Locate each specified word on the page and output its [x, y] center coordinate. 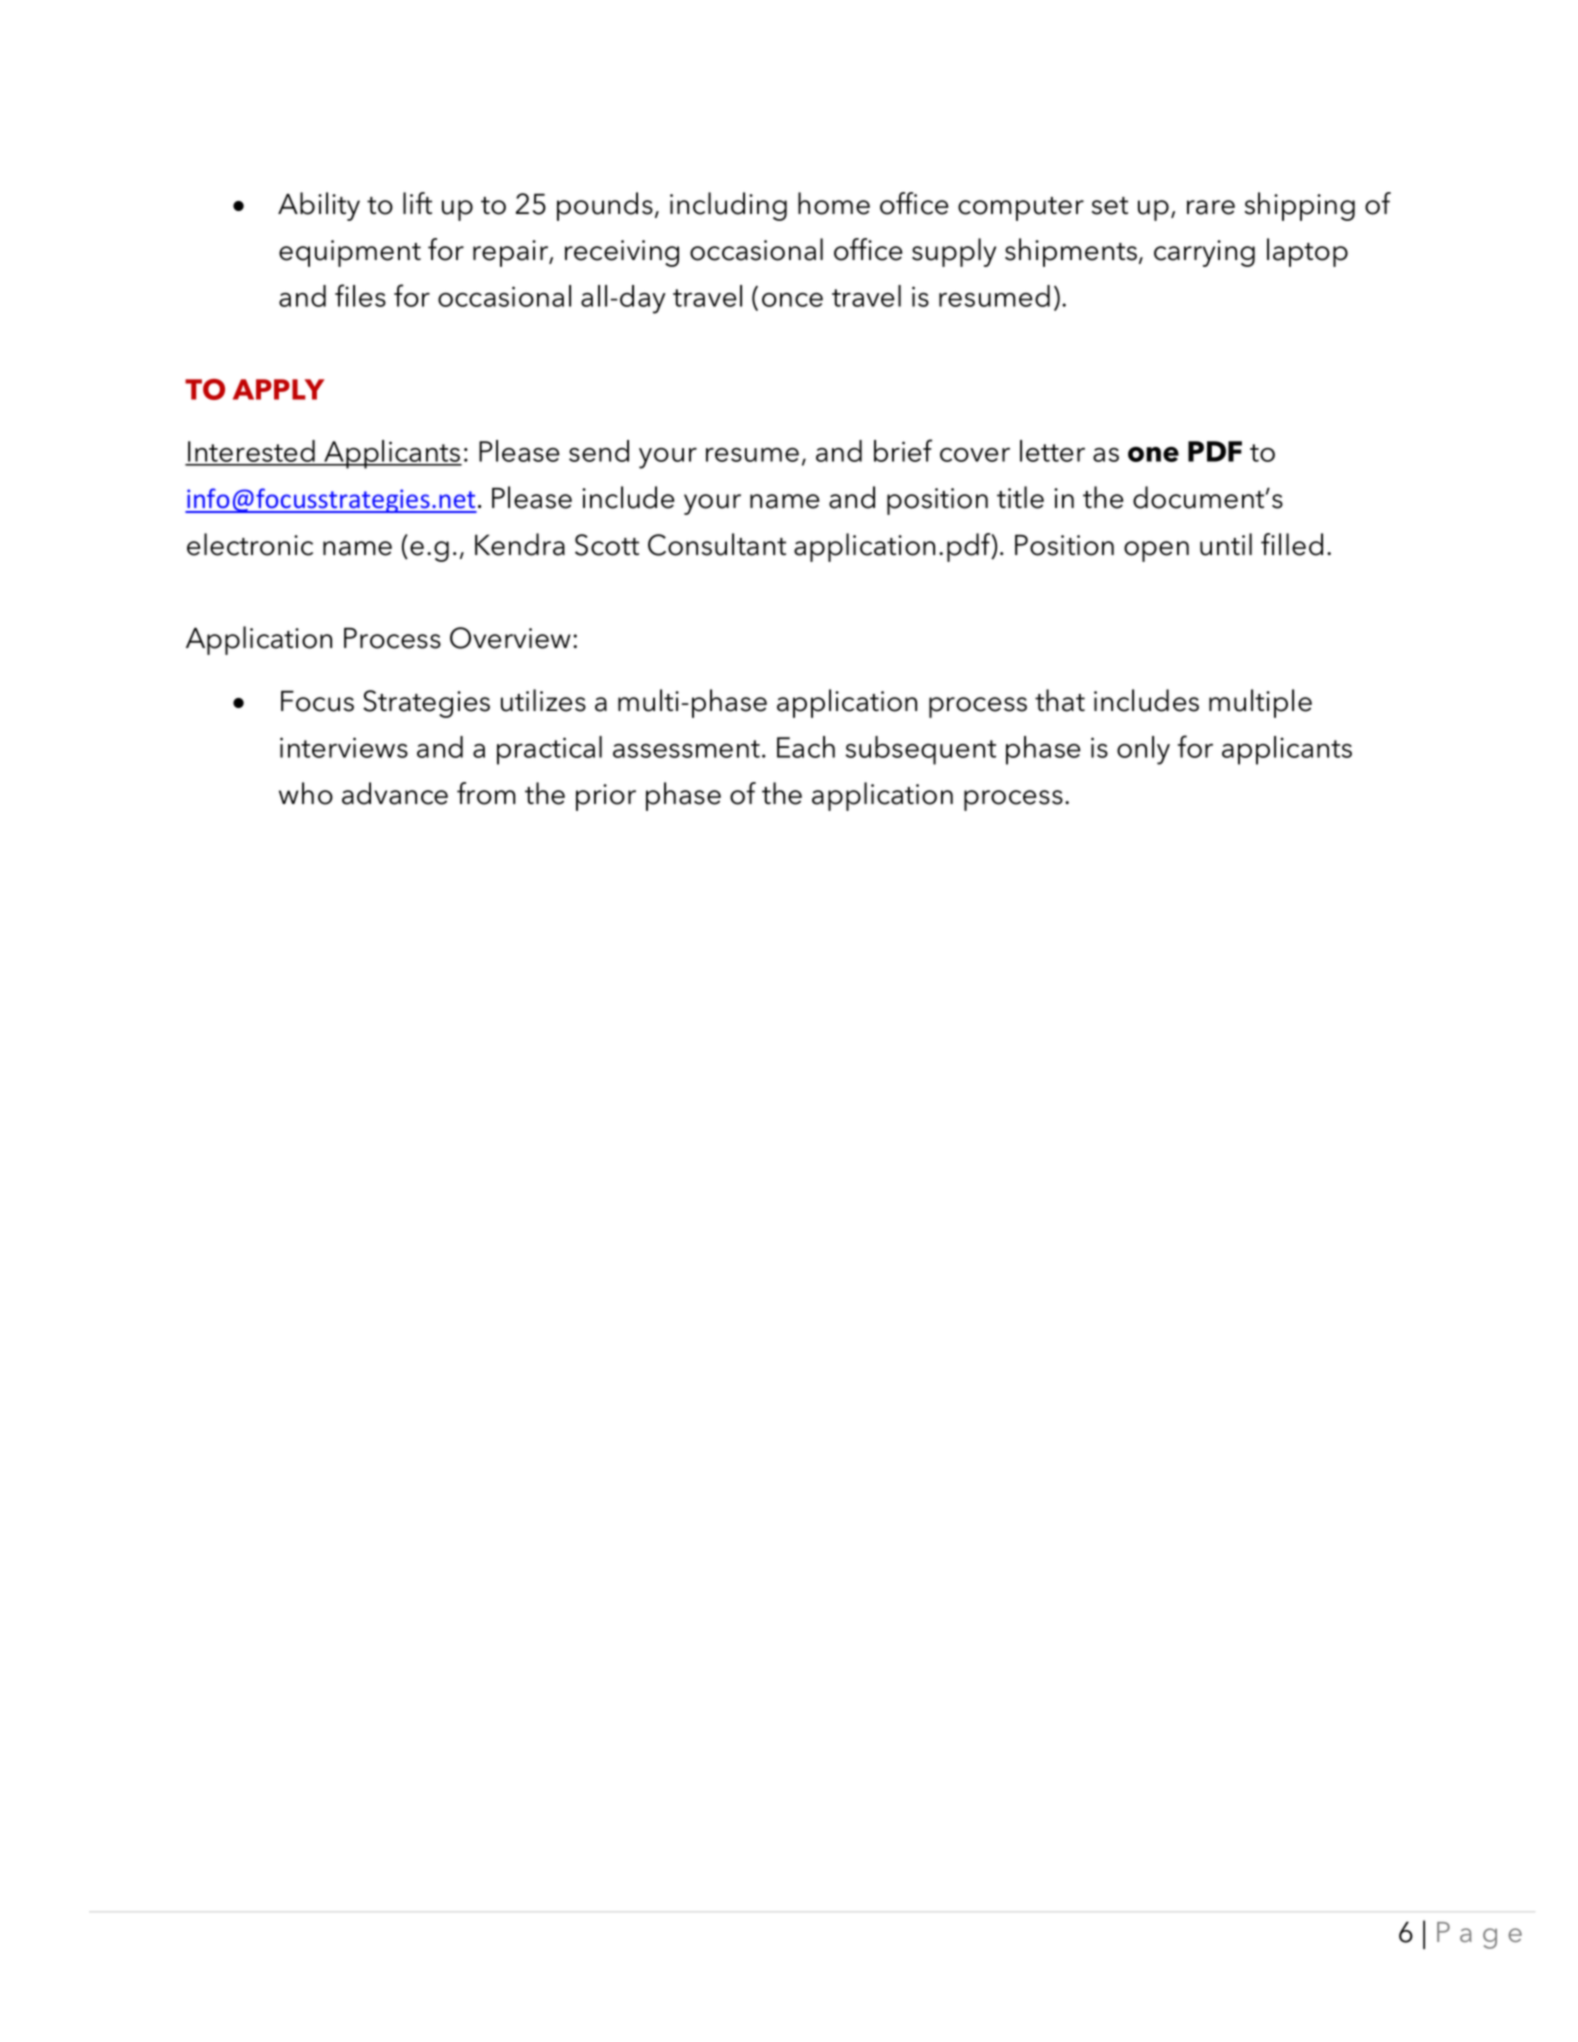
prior [606, 797]
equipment [350, 253]
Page [1479, 1935]
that [1060, 700]
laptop [1307, 252]
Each [806, 747]
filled [1292, 544]
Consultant [717, 544]
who [306, 793]
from [486, 793]
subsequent [921, 750]
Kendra [520, 544]
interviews [344, 747]
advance [395, 793]
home [834, 203]
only [1143, 750]
